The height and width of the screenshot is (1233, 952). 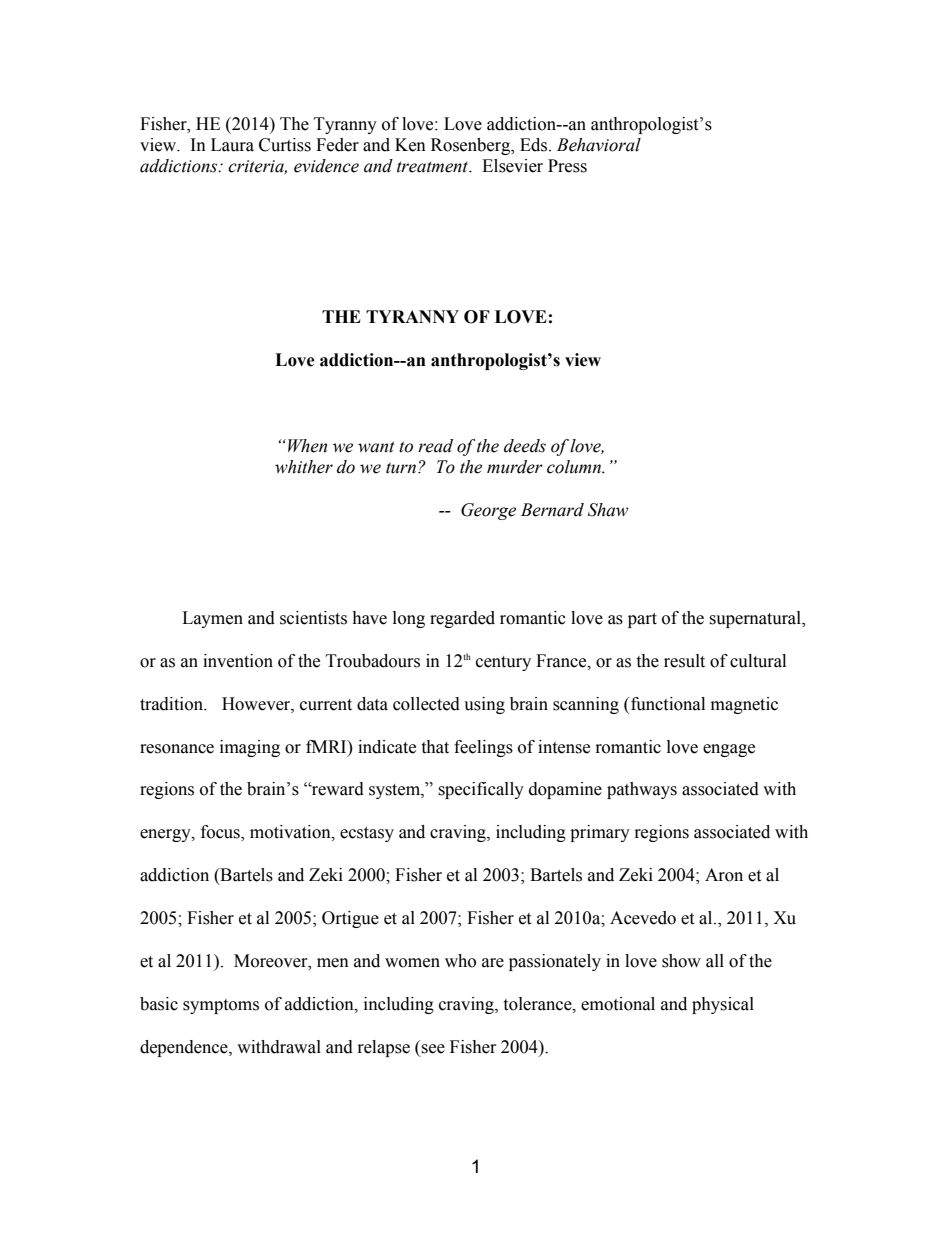 I want to click on Laymen, so click(x=212, y=619).
